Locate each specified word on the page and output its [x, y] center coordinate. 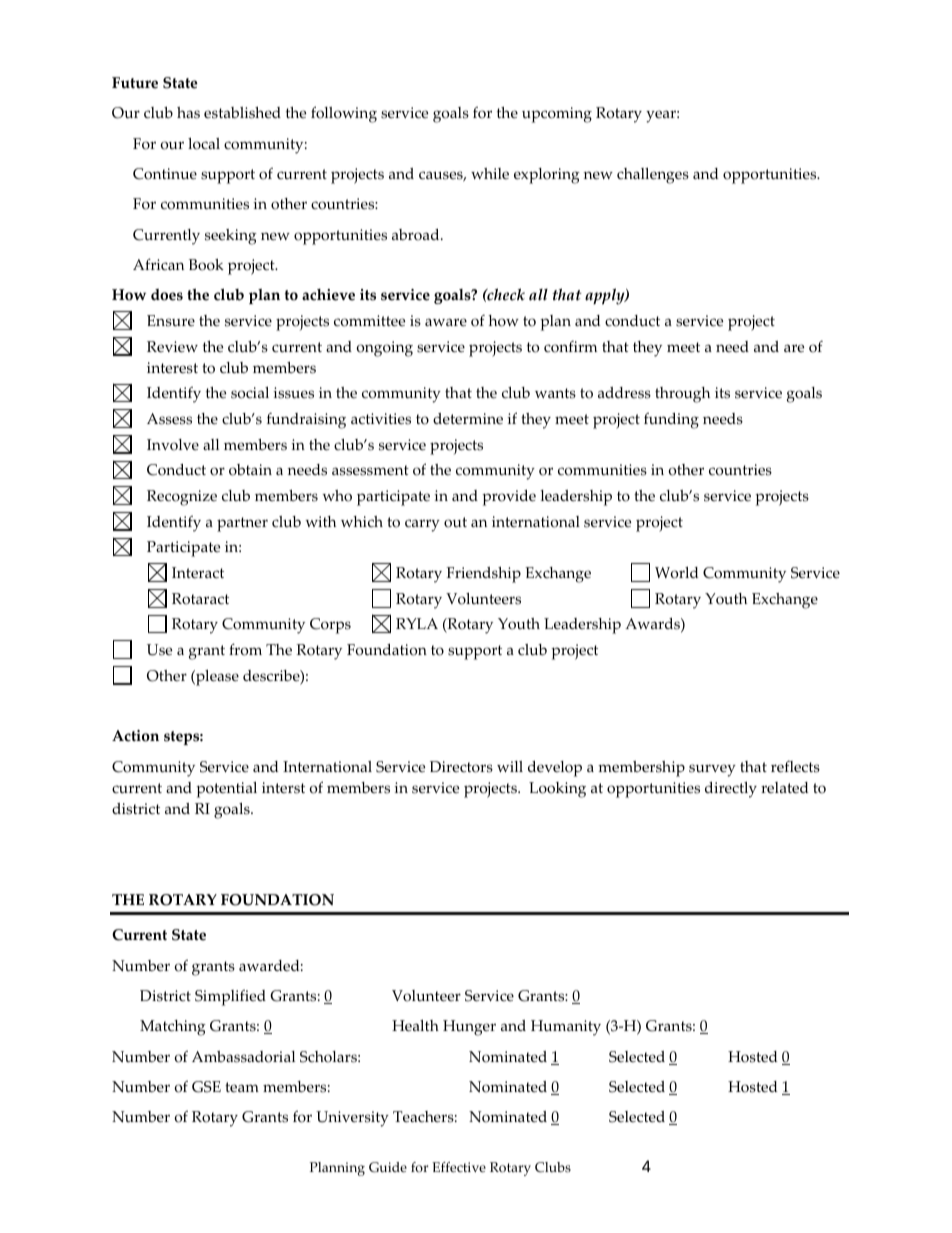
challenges [653, 176]
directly [731, 790]
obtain [250, 470]
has [188, 113]
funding [671, 421]
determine [468, 419]
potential [226, 790]
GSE [206, 1087]
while [490, 174]
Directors [461, 767]
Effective [459, 1167]
